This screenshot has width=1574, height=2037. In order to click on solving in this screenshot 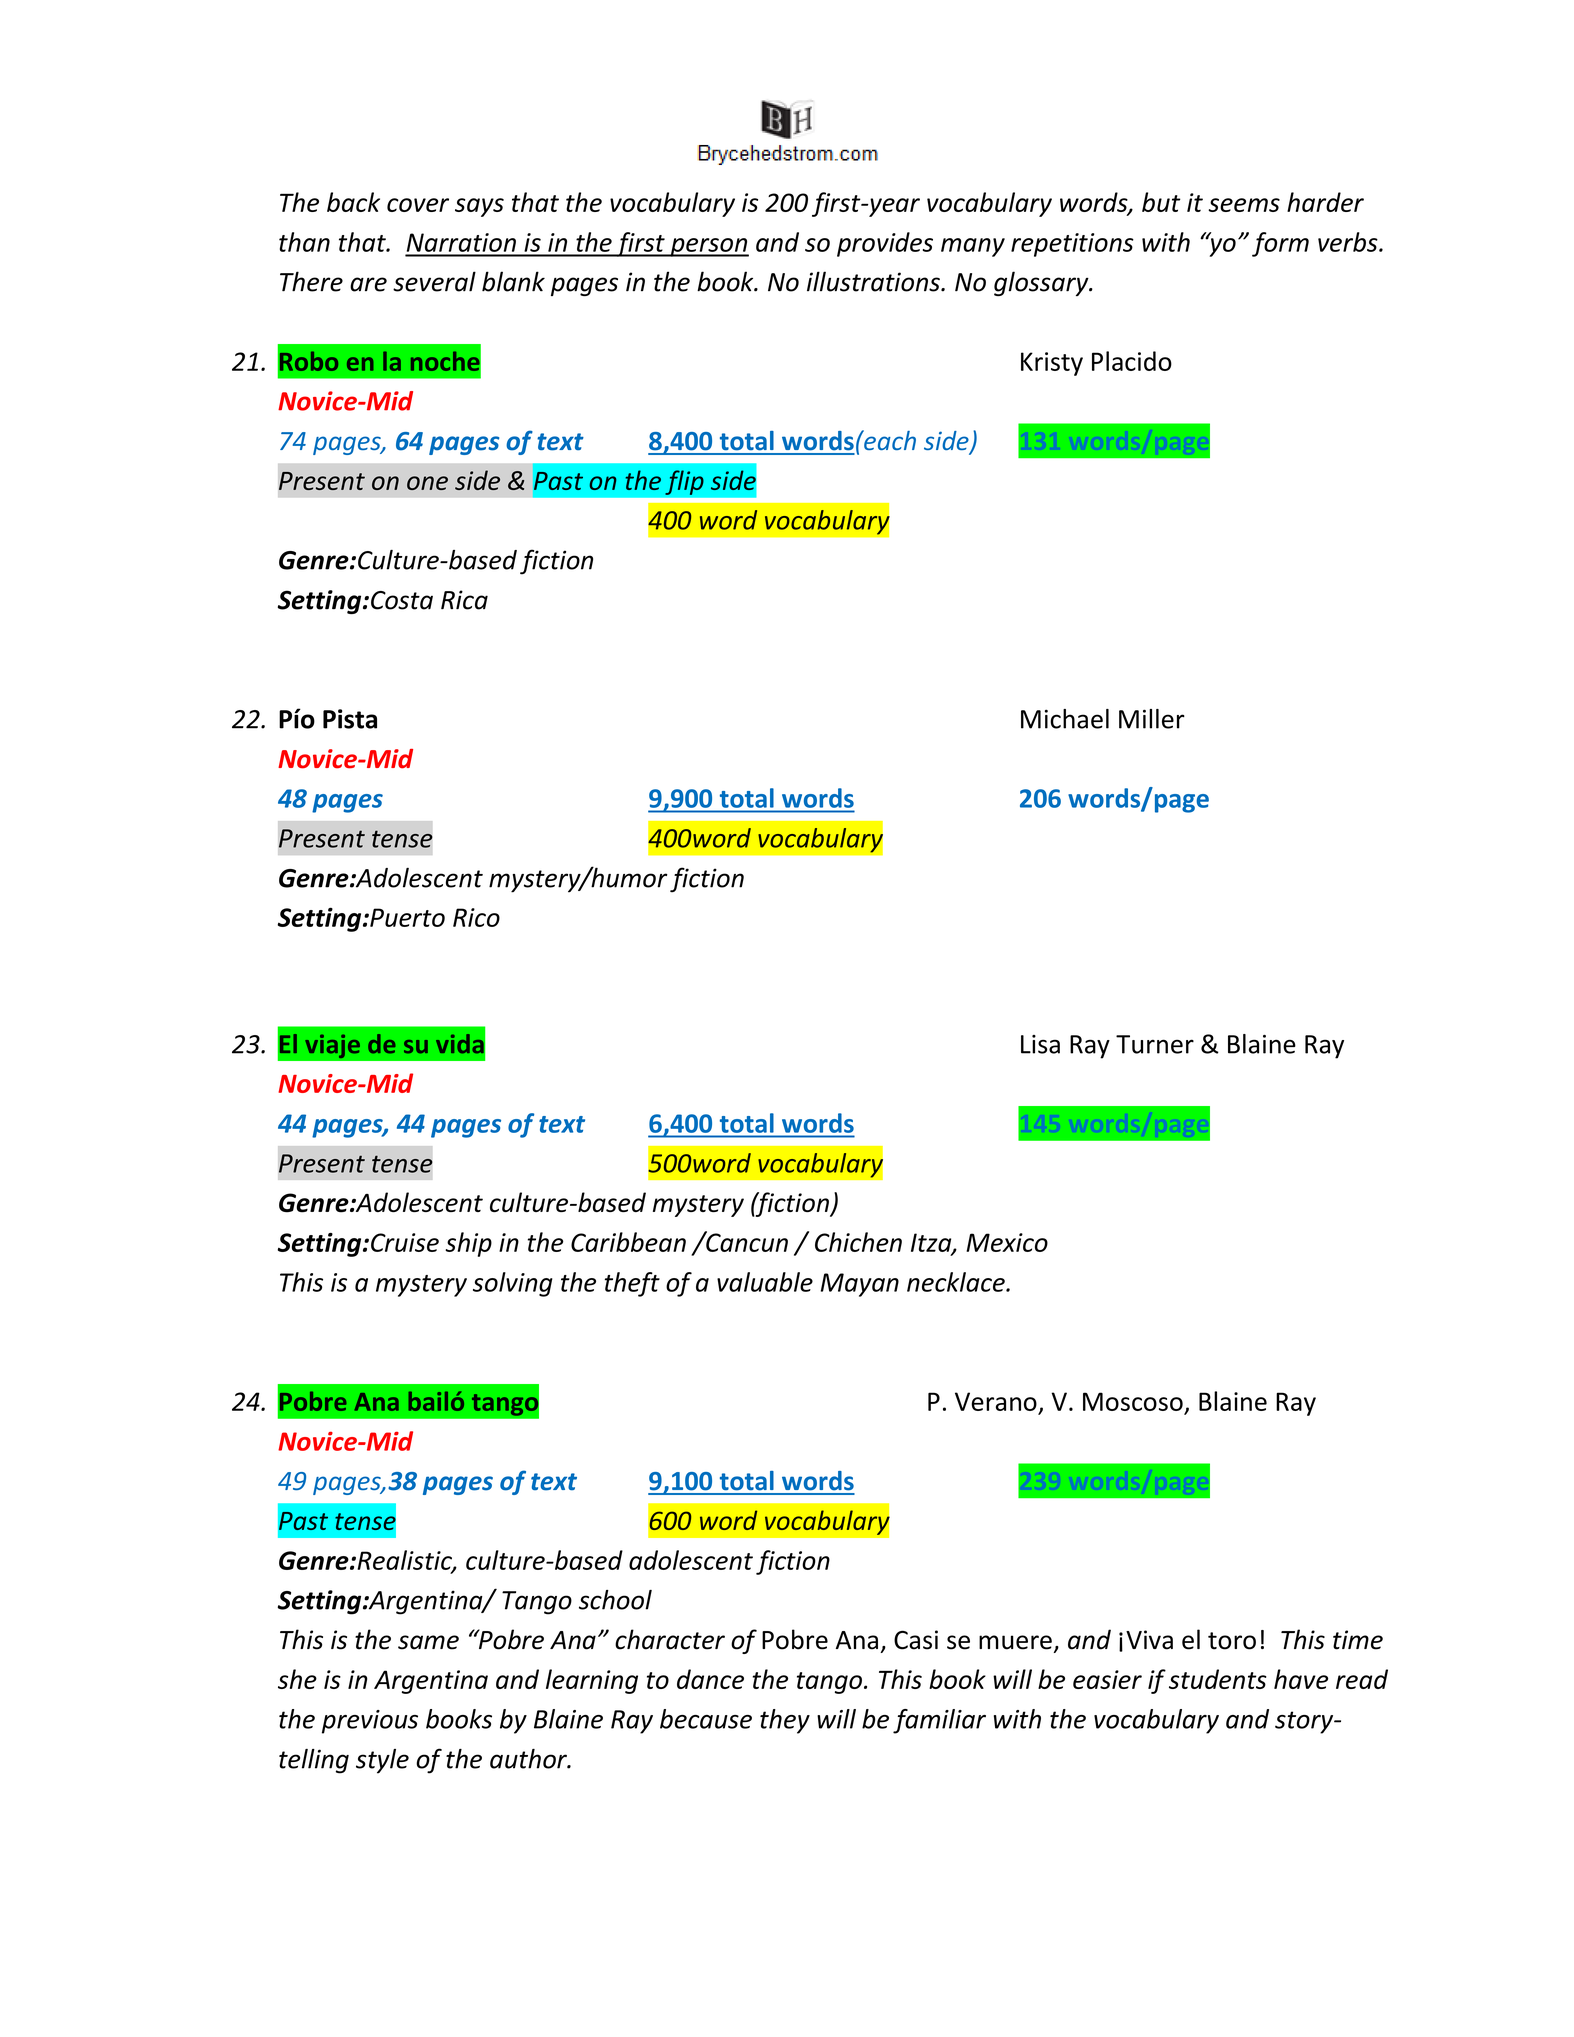, I will do `click(513, 1284)`.
